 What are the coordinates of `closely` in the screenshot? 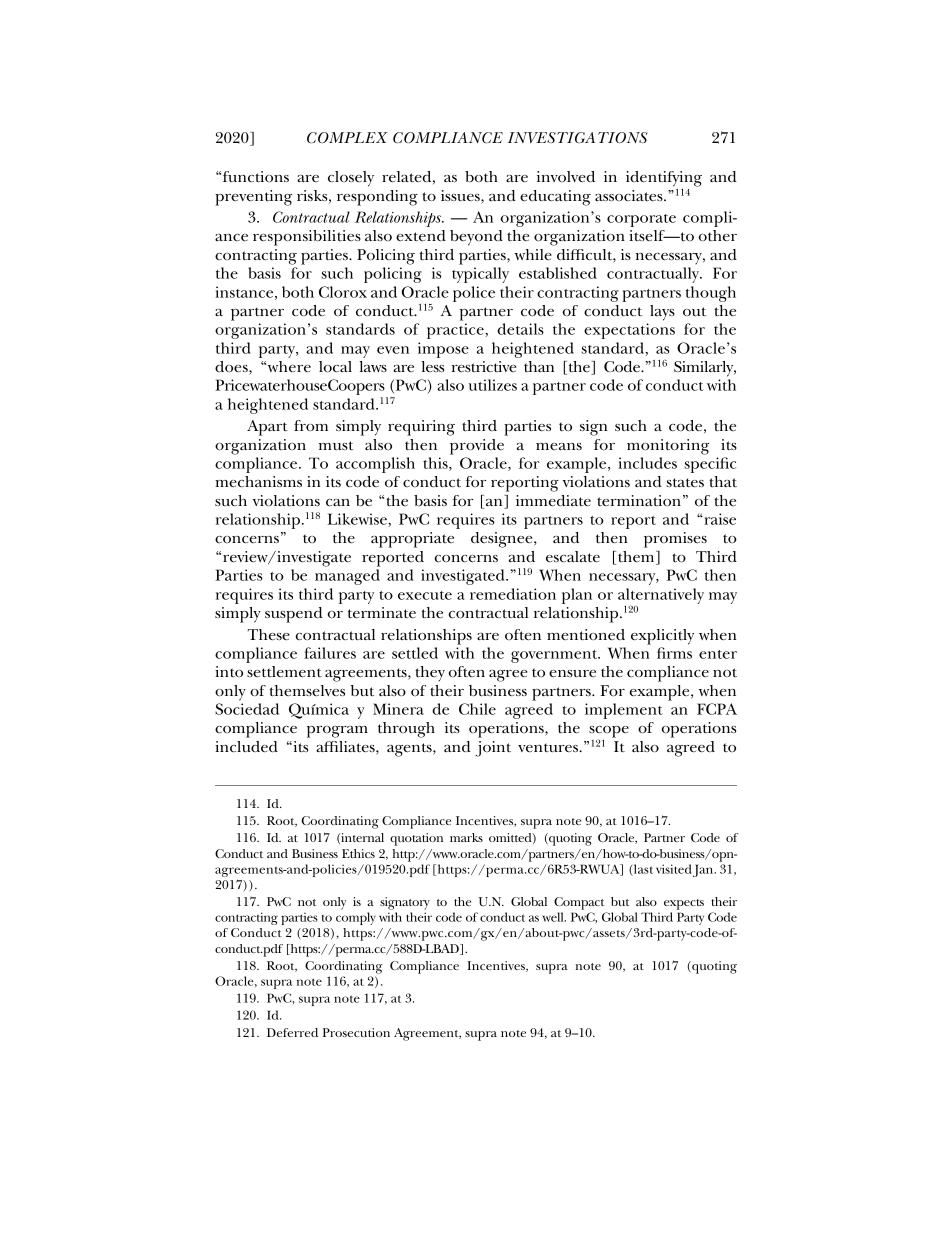 It's located at (351, 179).
